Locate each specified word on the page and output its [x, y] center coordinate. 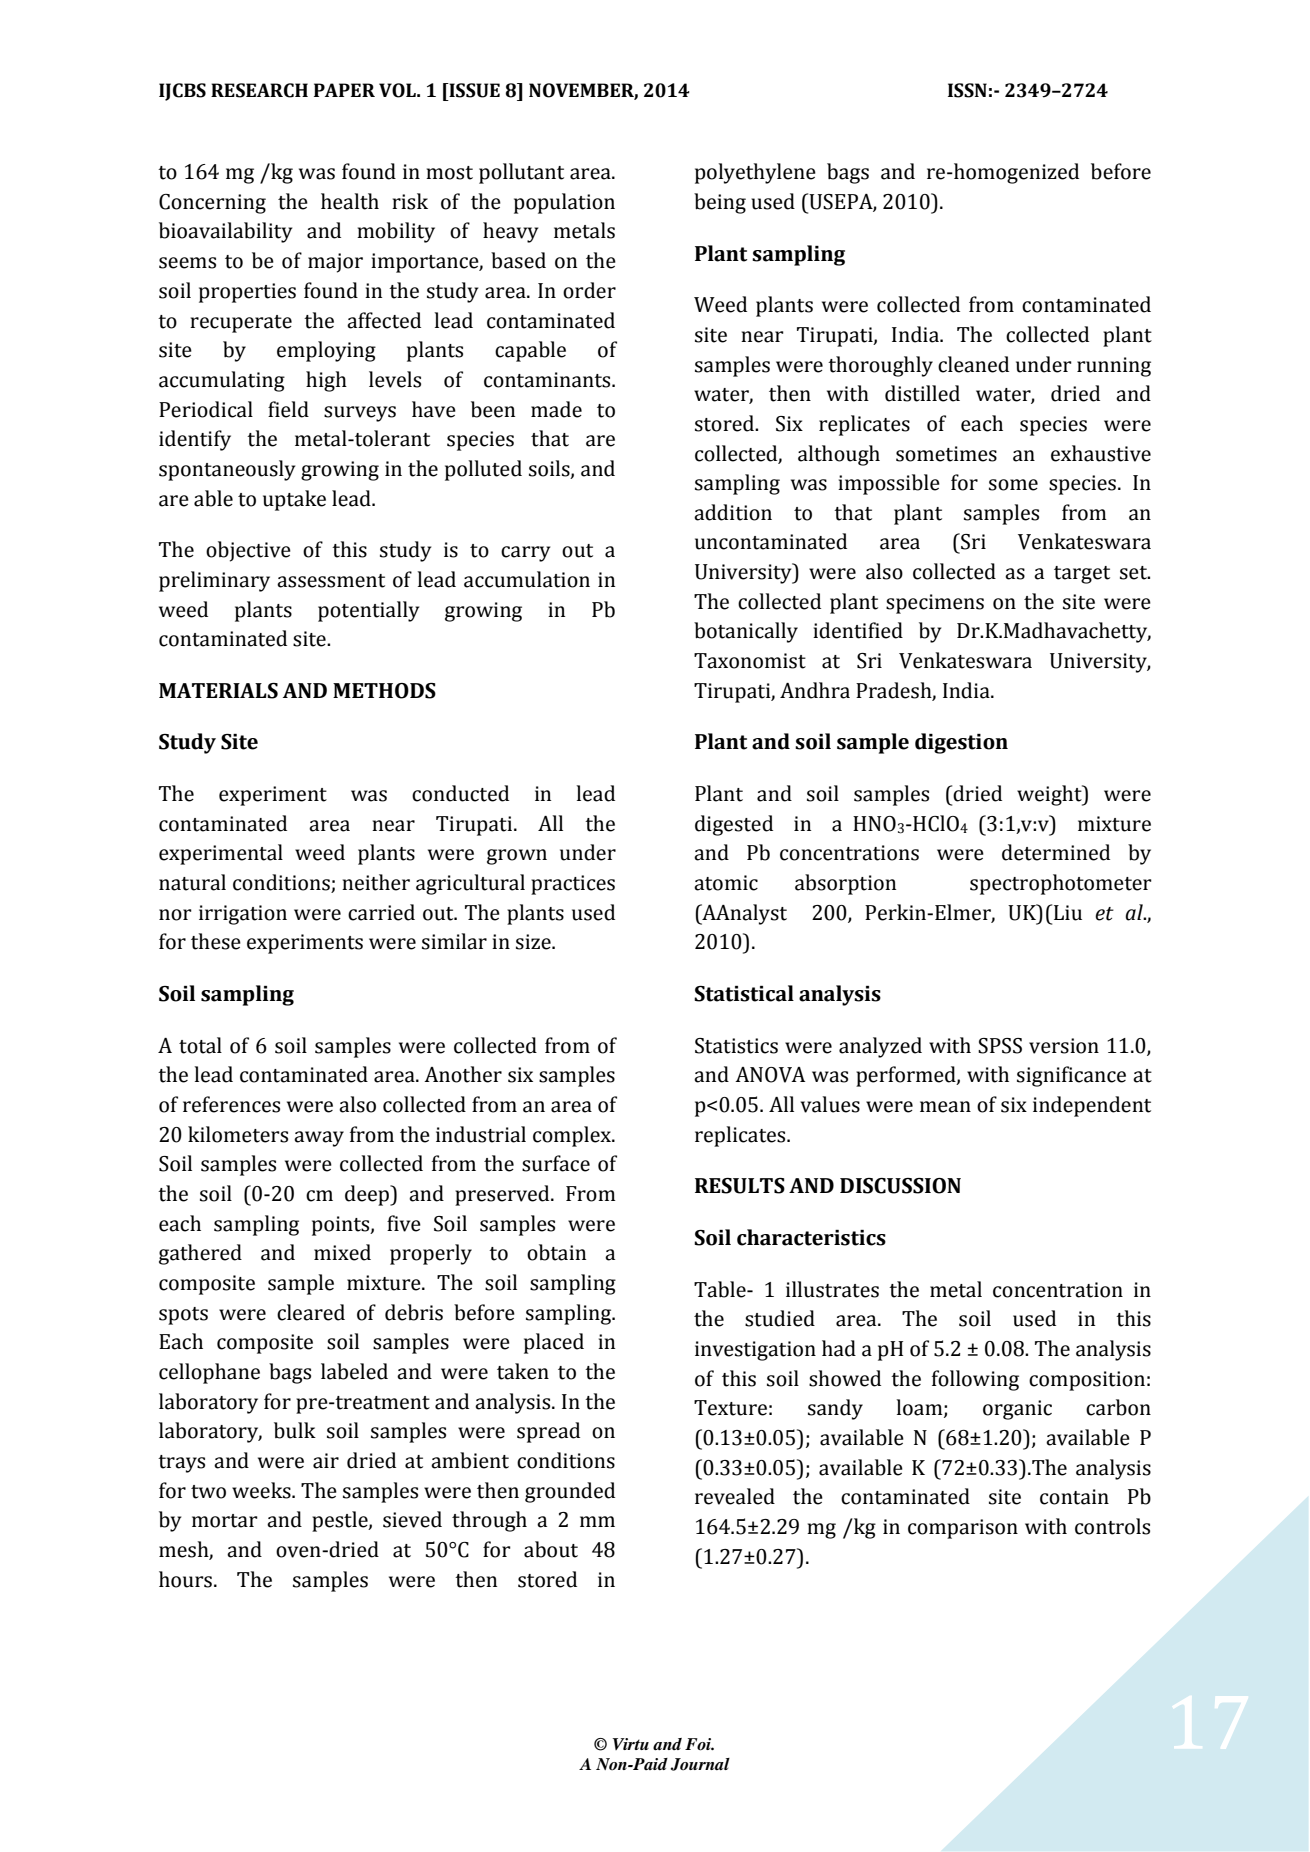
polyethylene [755, 173]
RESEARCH [259, 90]
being [720, 203]
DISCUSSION [900, 1186]
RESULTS [740, 1186]
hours [185, 1579]
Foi [699, 1744]
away [319, 1139]
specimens [935, 604]
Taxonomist [750, 661]
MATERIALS [218, 691]
